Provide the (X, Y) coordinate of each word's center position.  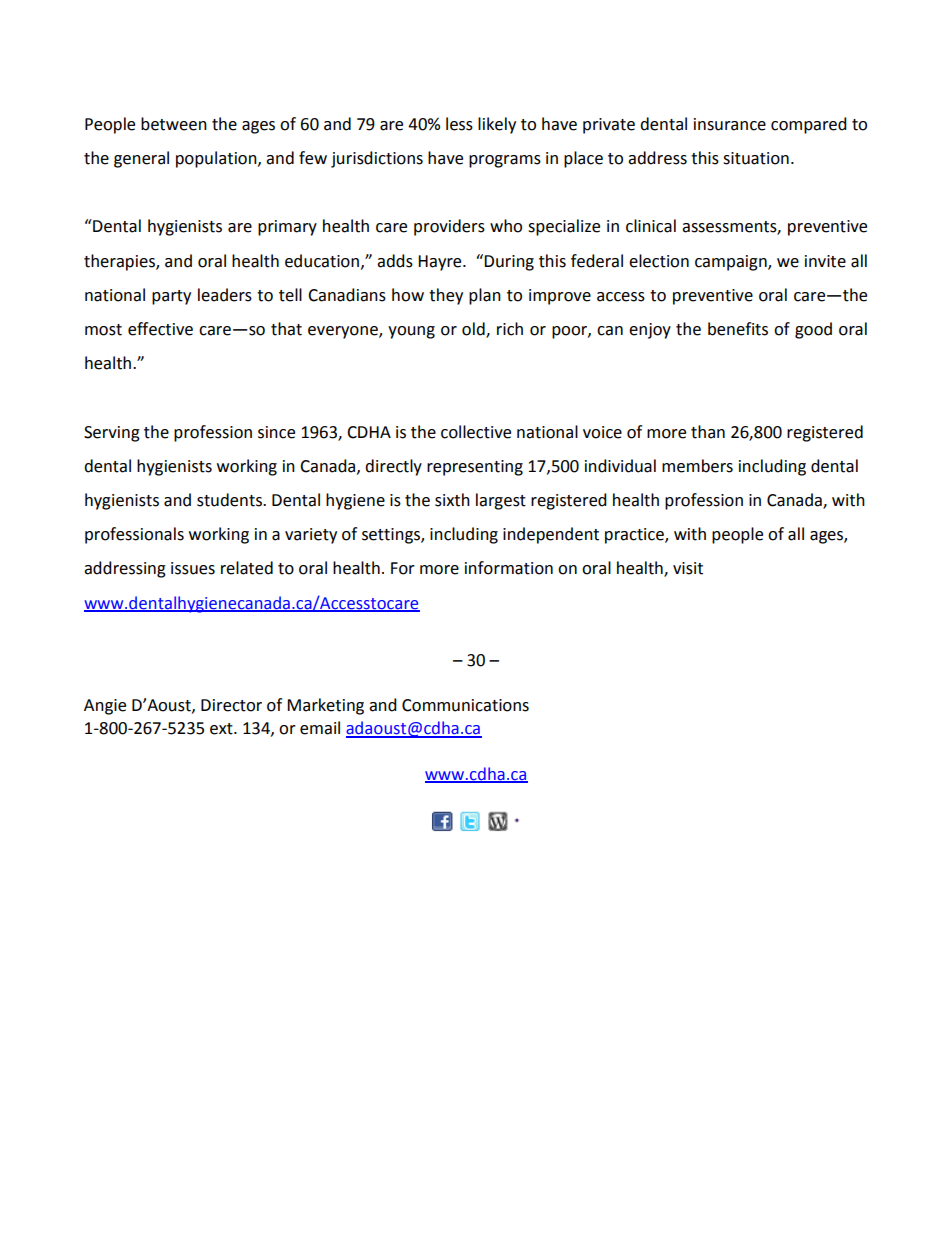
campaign (732, 263)
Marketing (325, 706)
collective (476, 432)
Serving (112, 434)
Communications (465, 705)
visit (688, 568)
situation (756, 158)
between (174, 124)
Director (231, 705)
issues (193, 568)
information (509, 568)
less (459, 124)
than (708, 432)
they (446, 296)
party (171, 297)
